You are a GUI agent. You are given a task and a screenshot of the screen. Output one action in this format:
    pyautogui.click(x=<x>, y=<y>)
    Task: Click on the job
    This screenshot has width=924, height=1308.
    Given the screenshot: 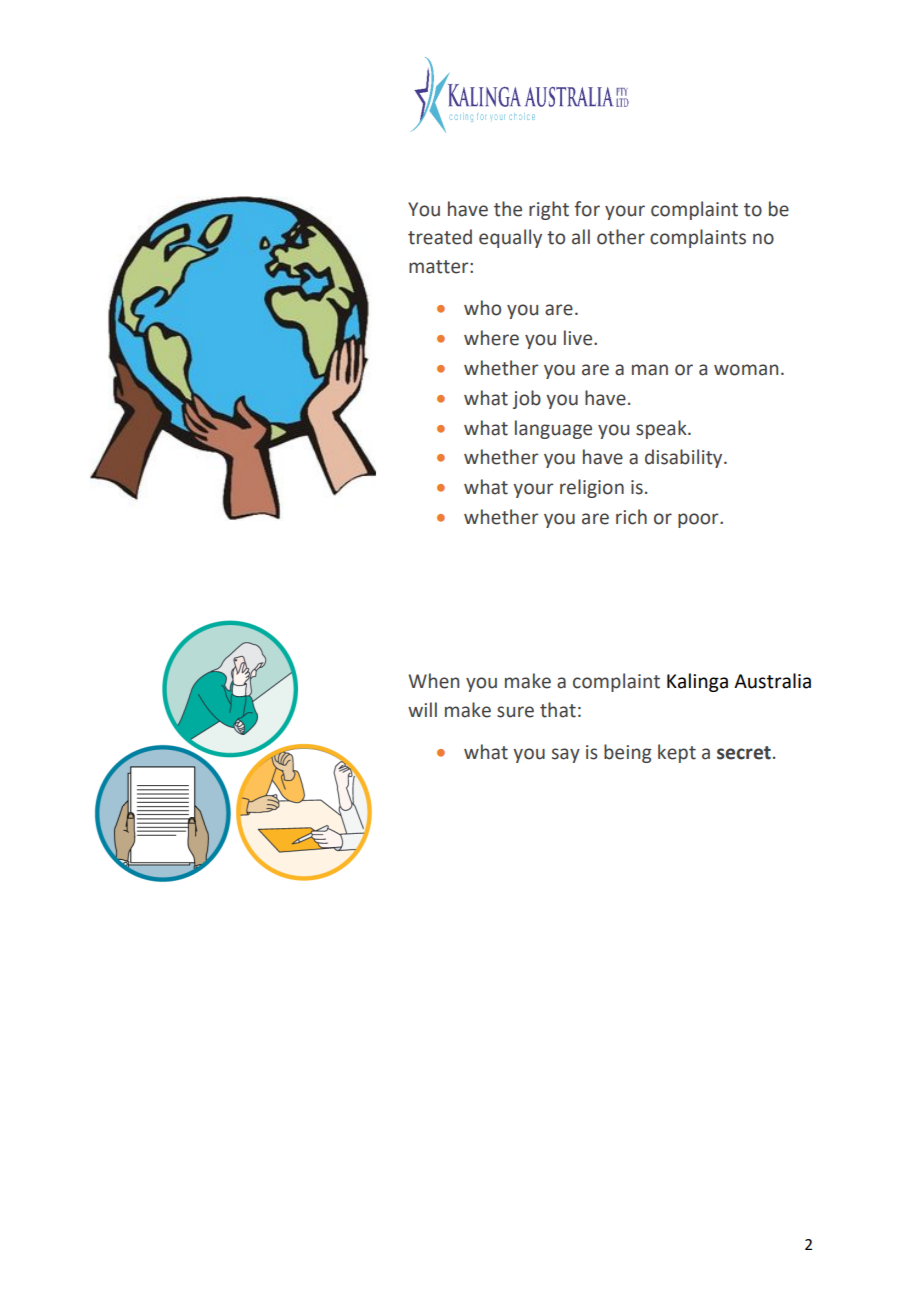 What is the action you would take?
    pyautogui.click(x=527, y=399)
